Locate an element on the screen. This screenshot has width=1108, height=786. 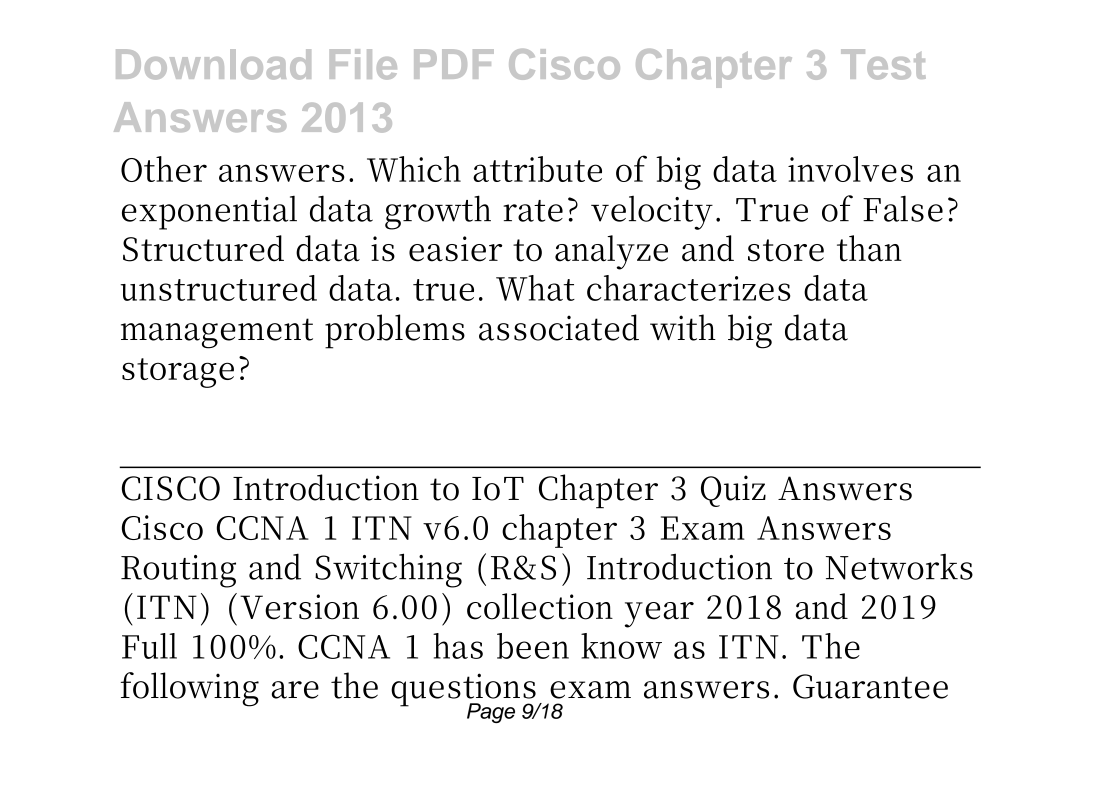
associated is located at coordinates (559, 327).
